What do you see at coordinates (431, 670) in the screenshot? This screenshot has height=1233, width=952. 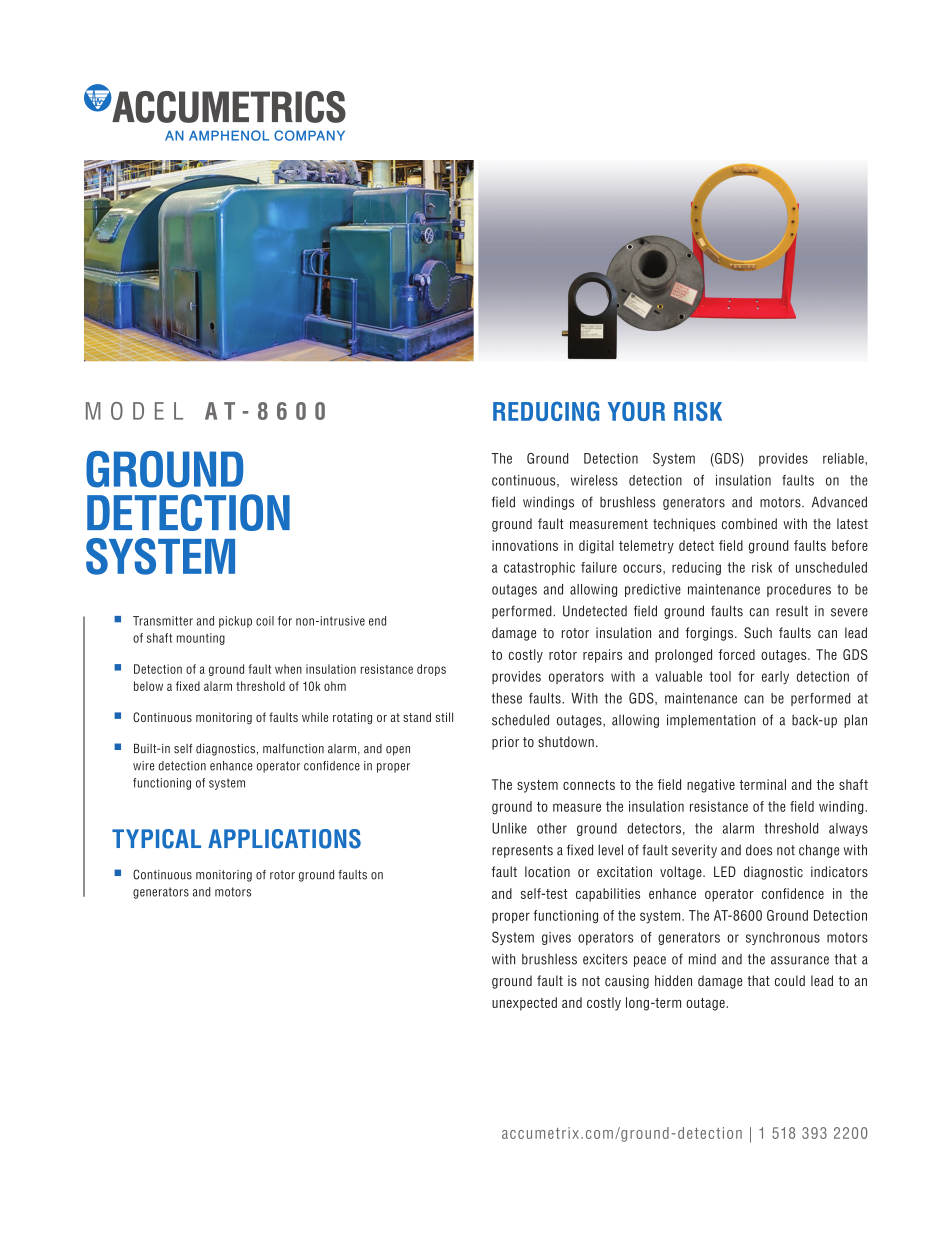 I see `drops` at bounding box center [431, 670].
